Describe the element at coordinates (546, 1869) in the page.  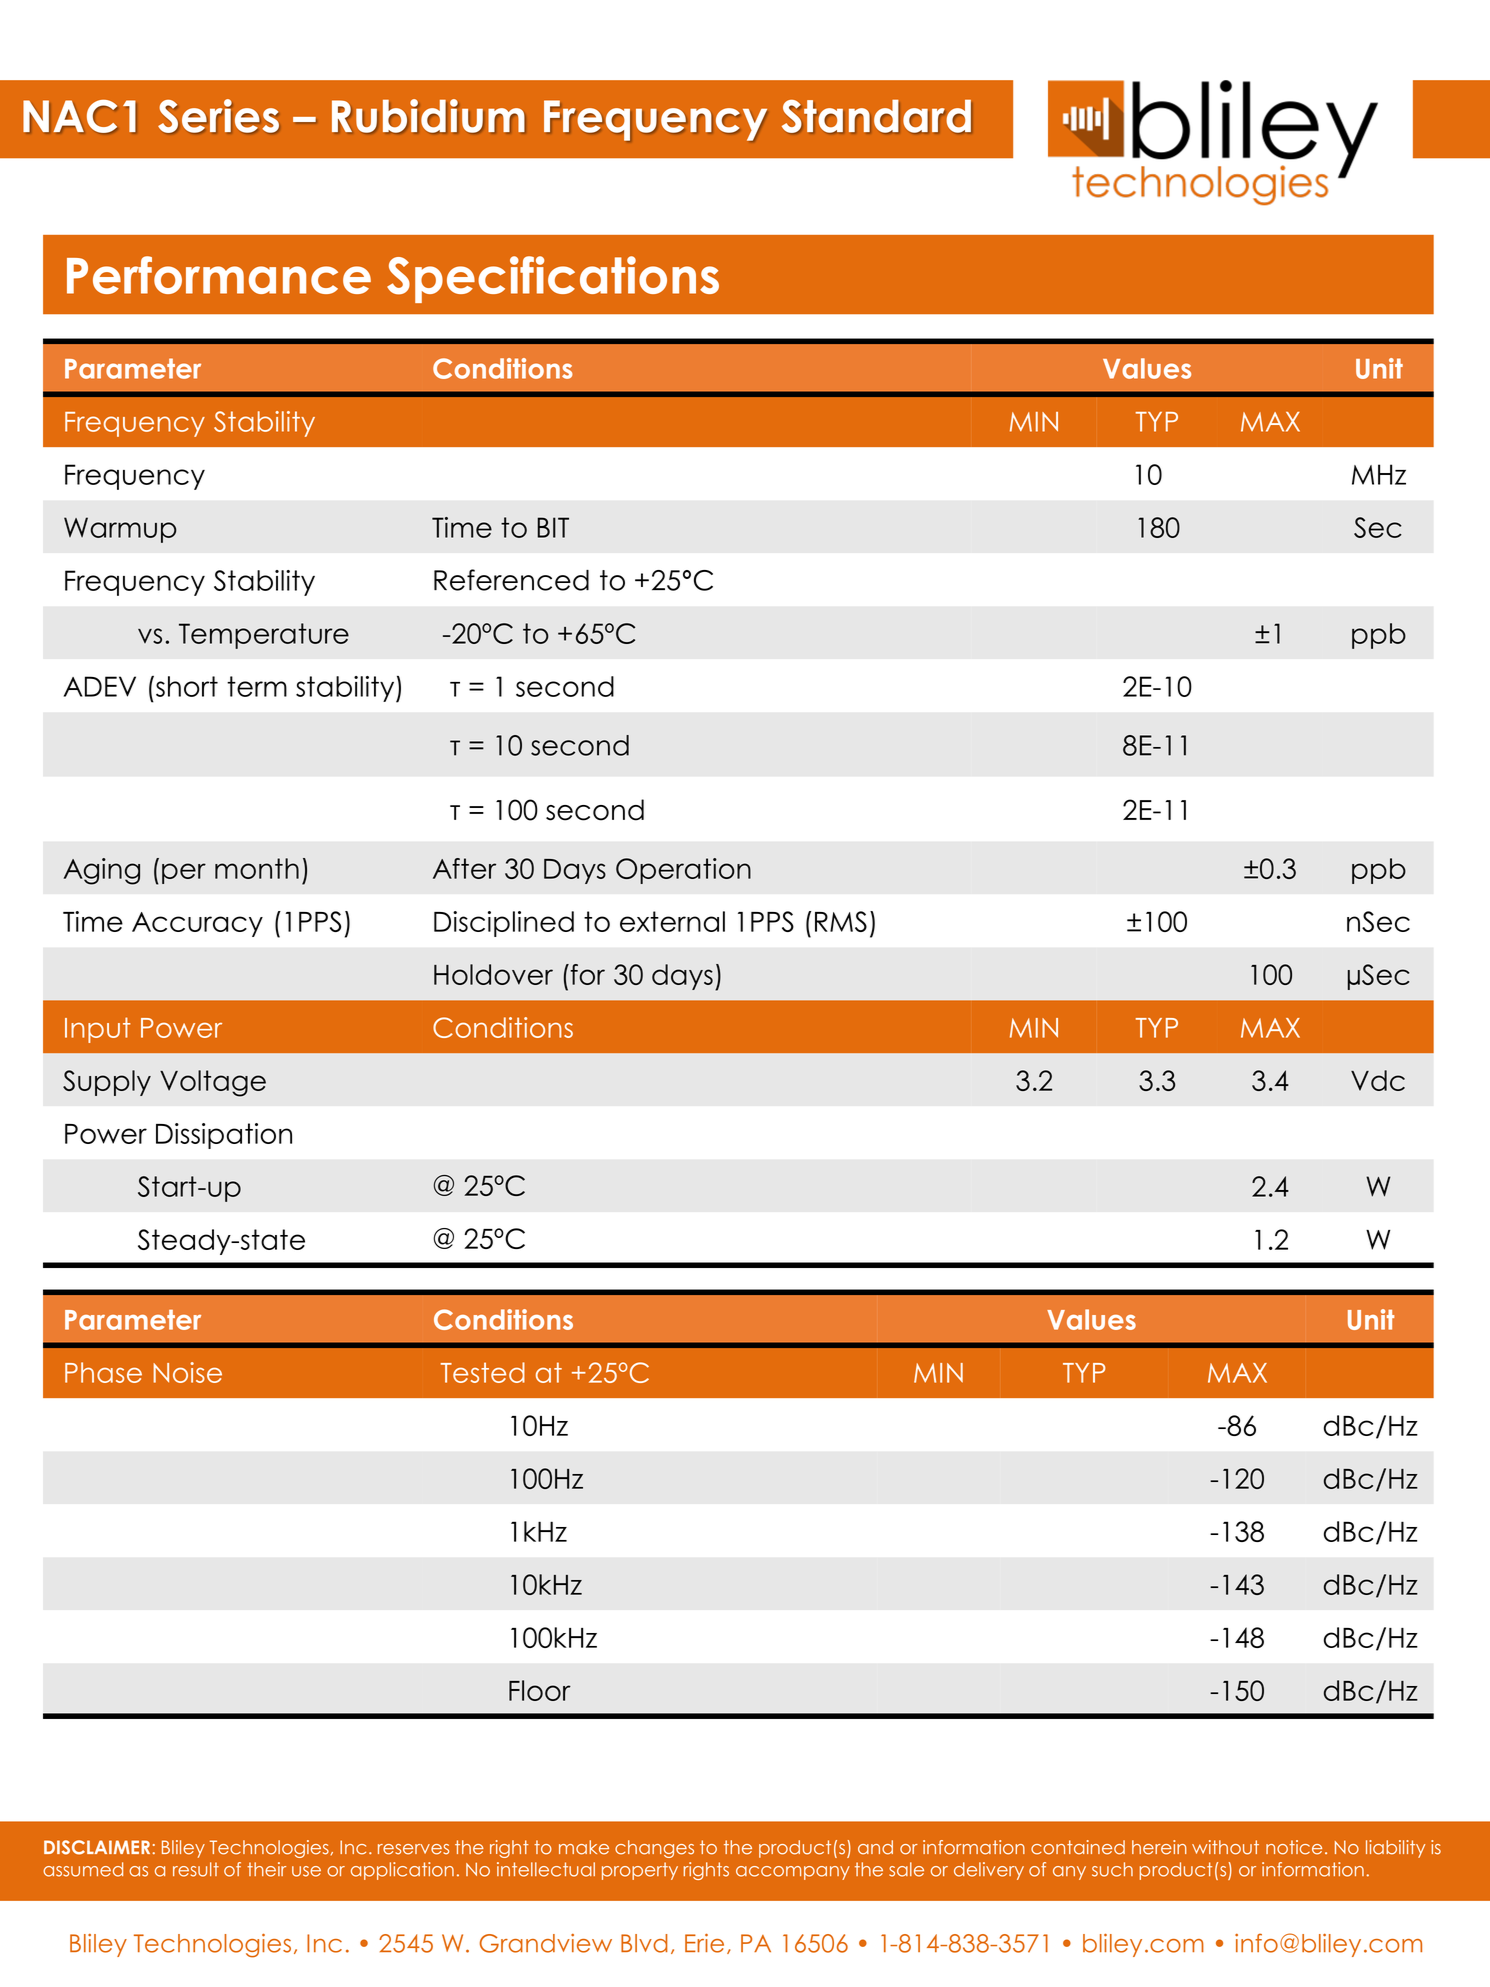
I see `intellectual` at that location.
